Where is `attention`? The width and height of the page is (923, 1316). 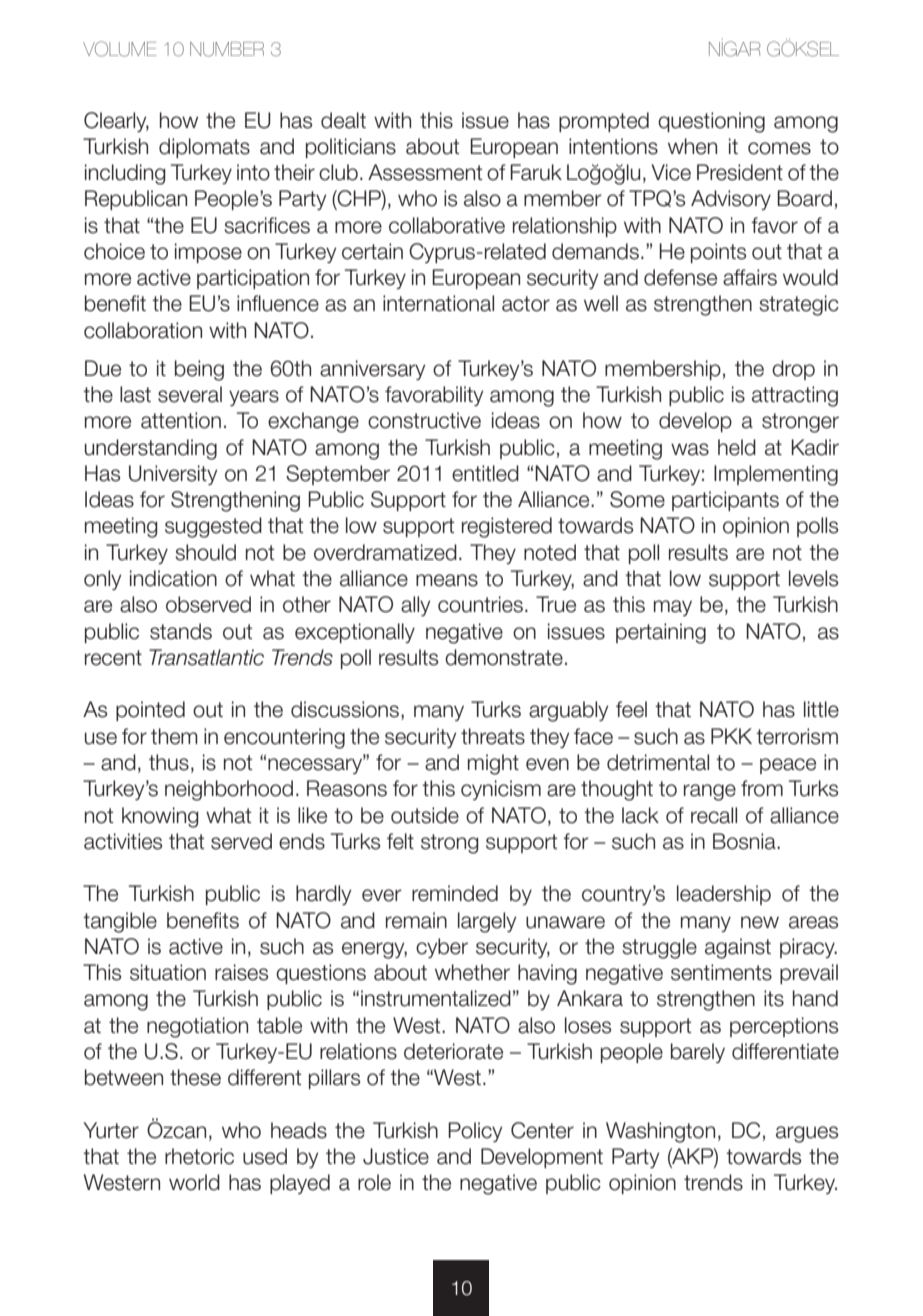
attention is located at coordinates (181, 420).
